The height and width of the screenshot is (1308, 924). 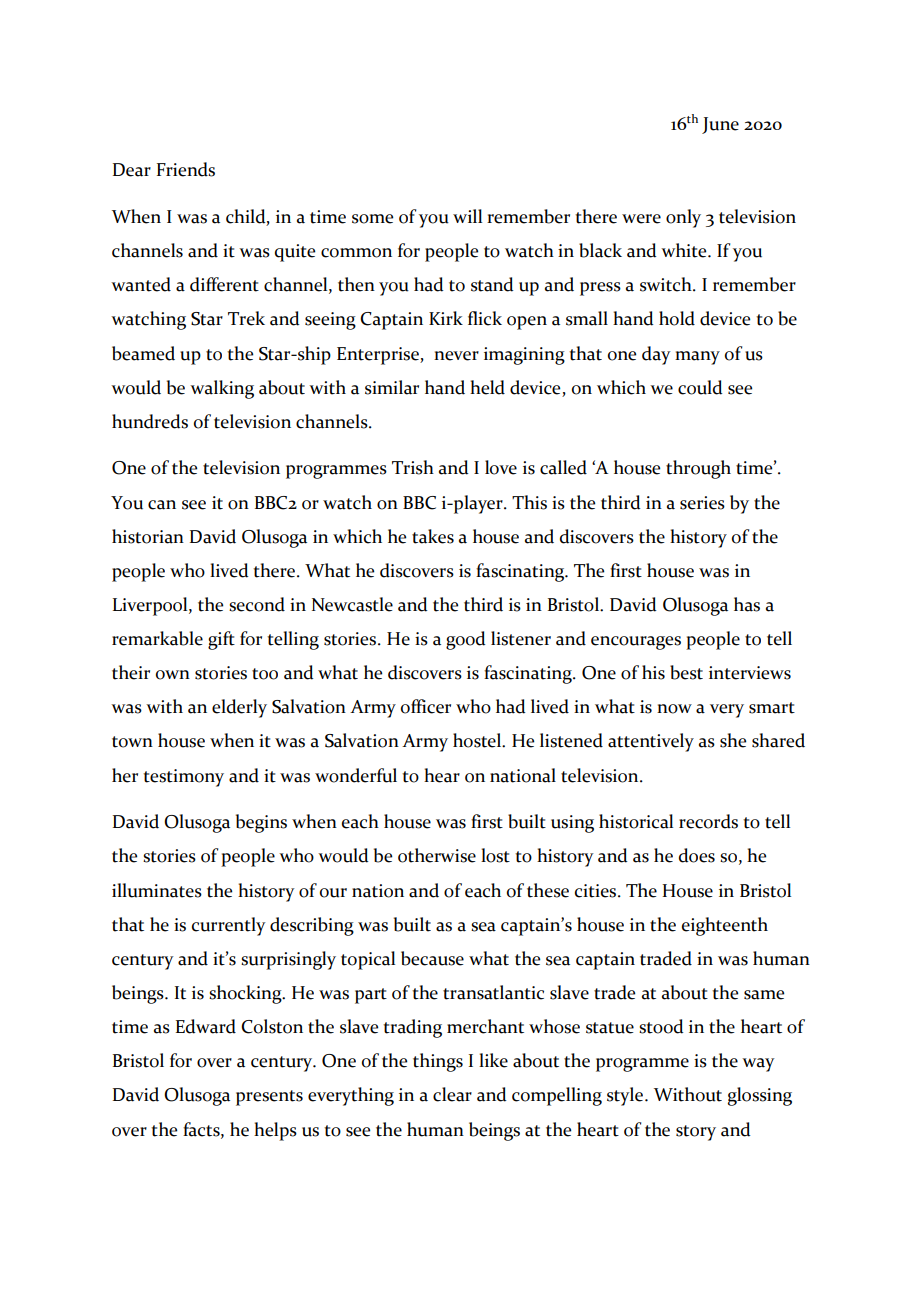 I want to click on through, so click(x=698, y=469).
